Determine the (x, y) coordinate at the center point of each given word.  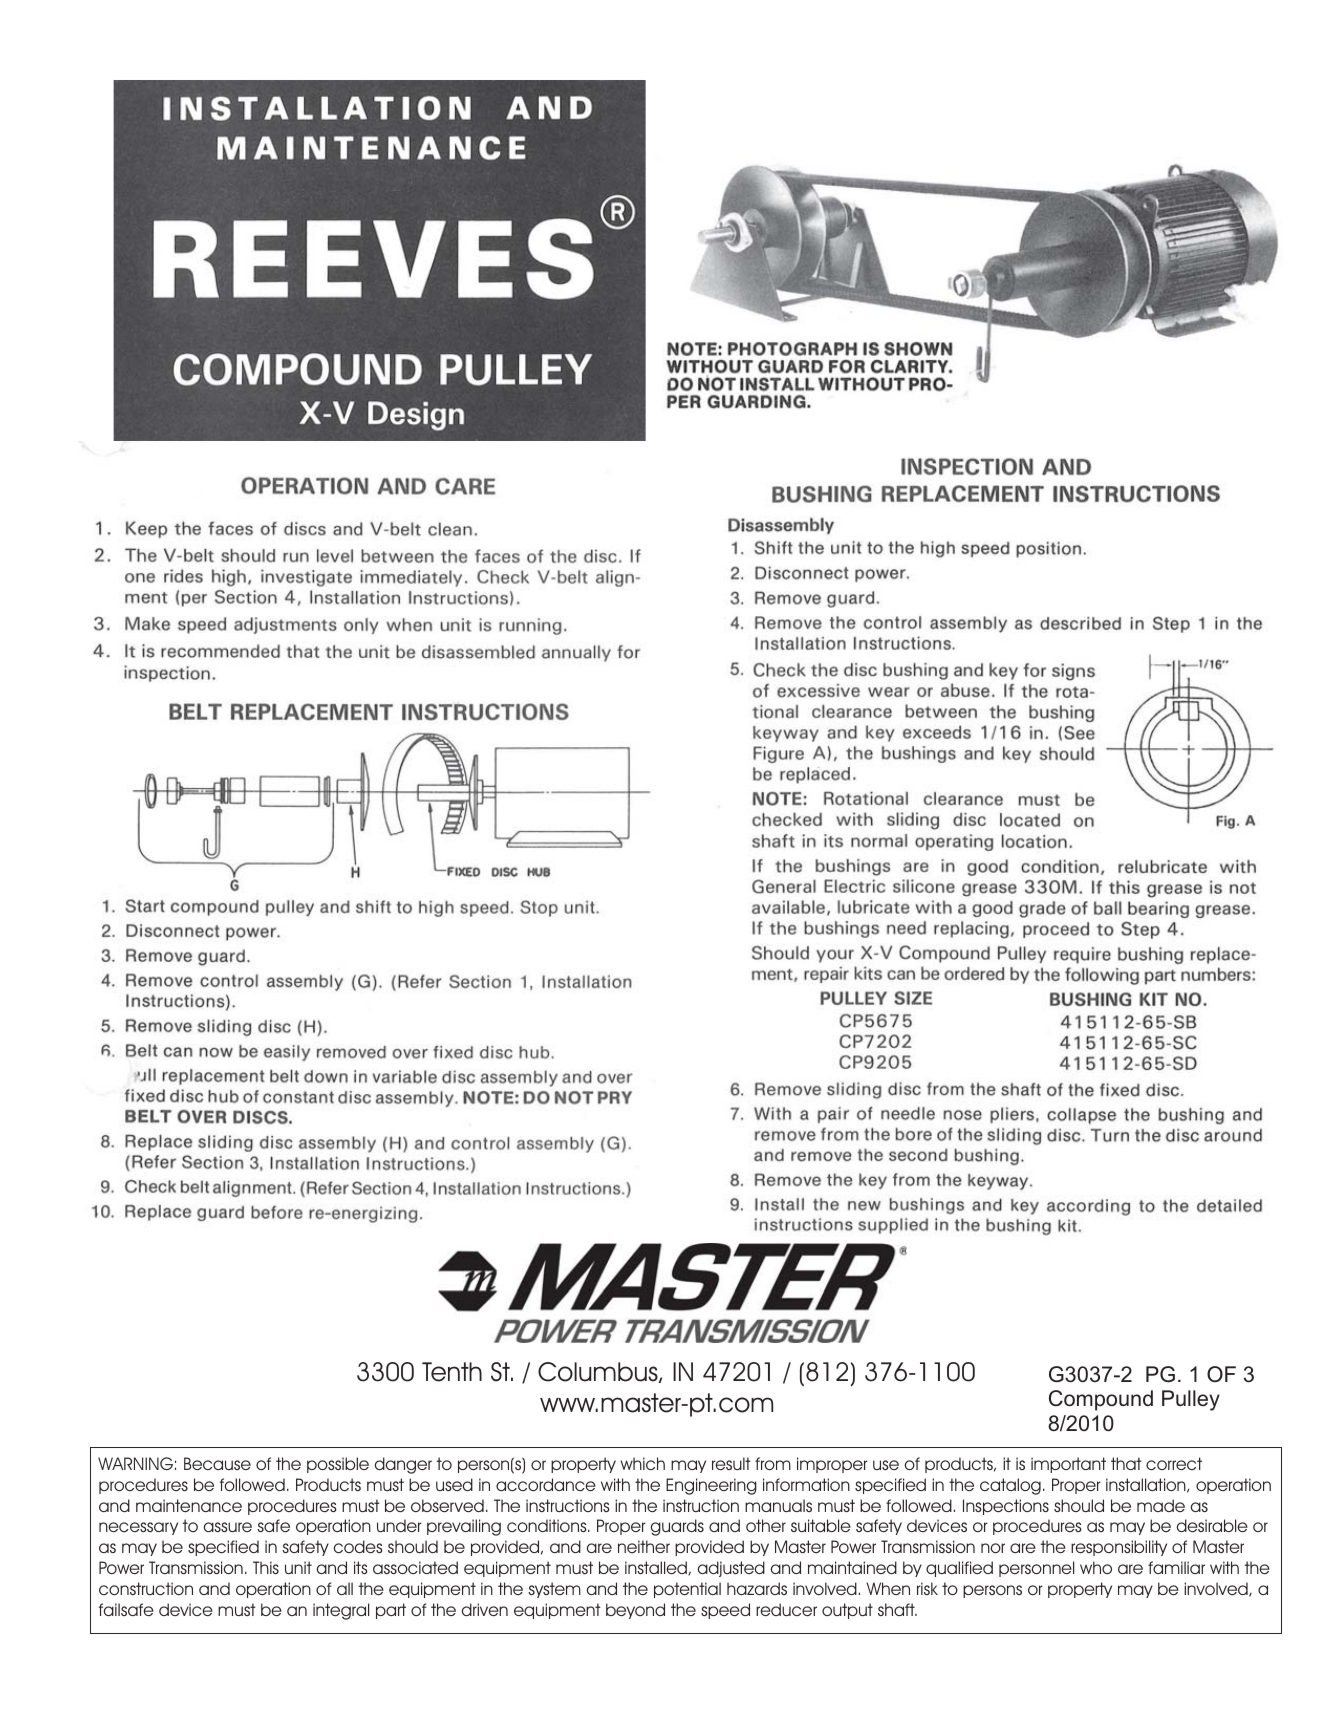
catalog (1010, 1486)
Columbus (599, 1372)
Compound (1101, 1400)
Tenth (452, 1372)
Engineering (711, 1486)
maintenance (189, 1505)
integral (341, 1611)
